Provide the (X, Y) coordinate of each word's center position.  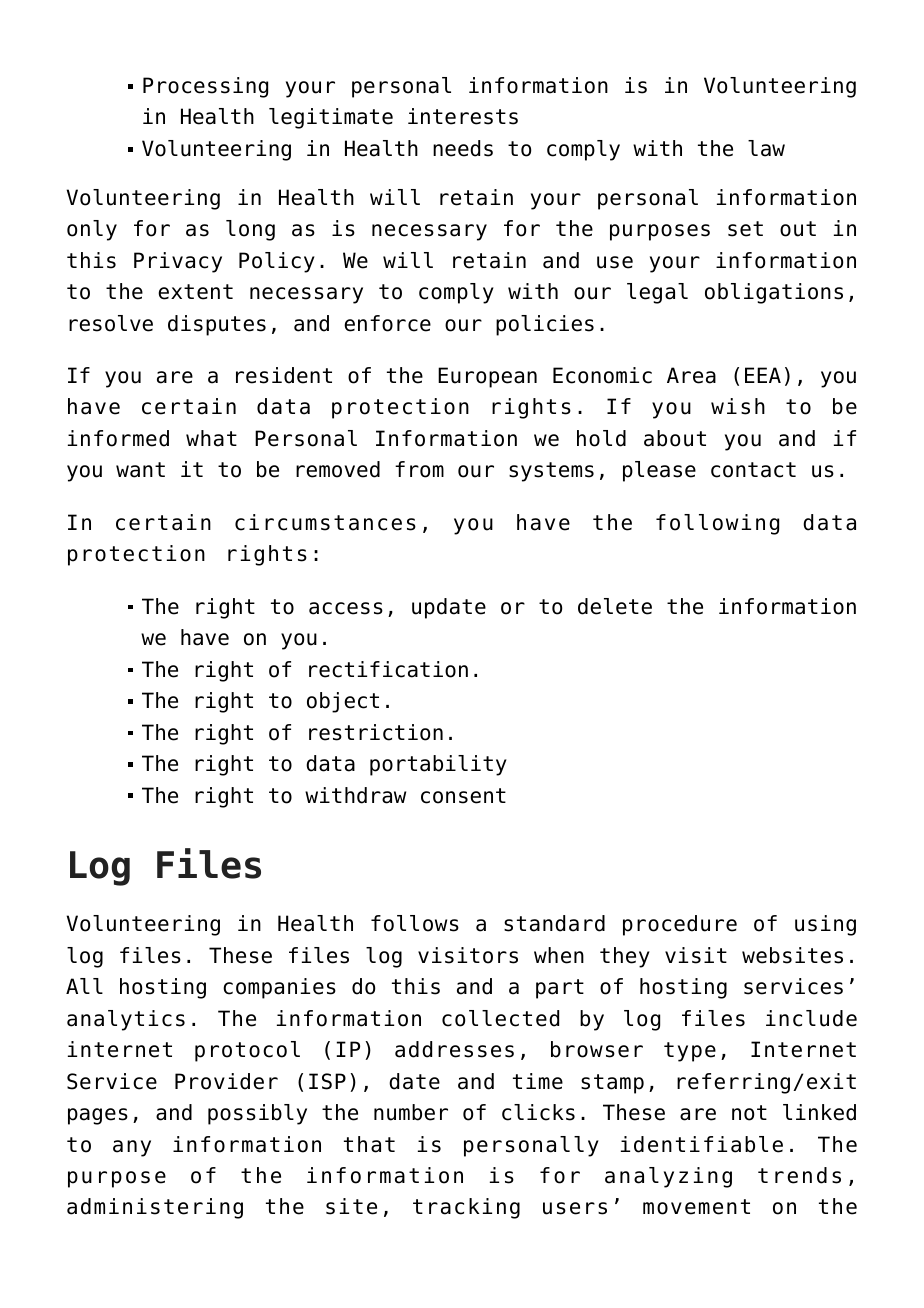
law (766, 148)
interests (463, 116)
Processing (205, 87)
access (346, 608)
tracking (466, 1208)
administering (155, 1208)
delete (615, 606)
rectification (388, 669)
